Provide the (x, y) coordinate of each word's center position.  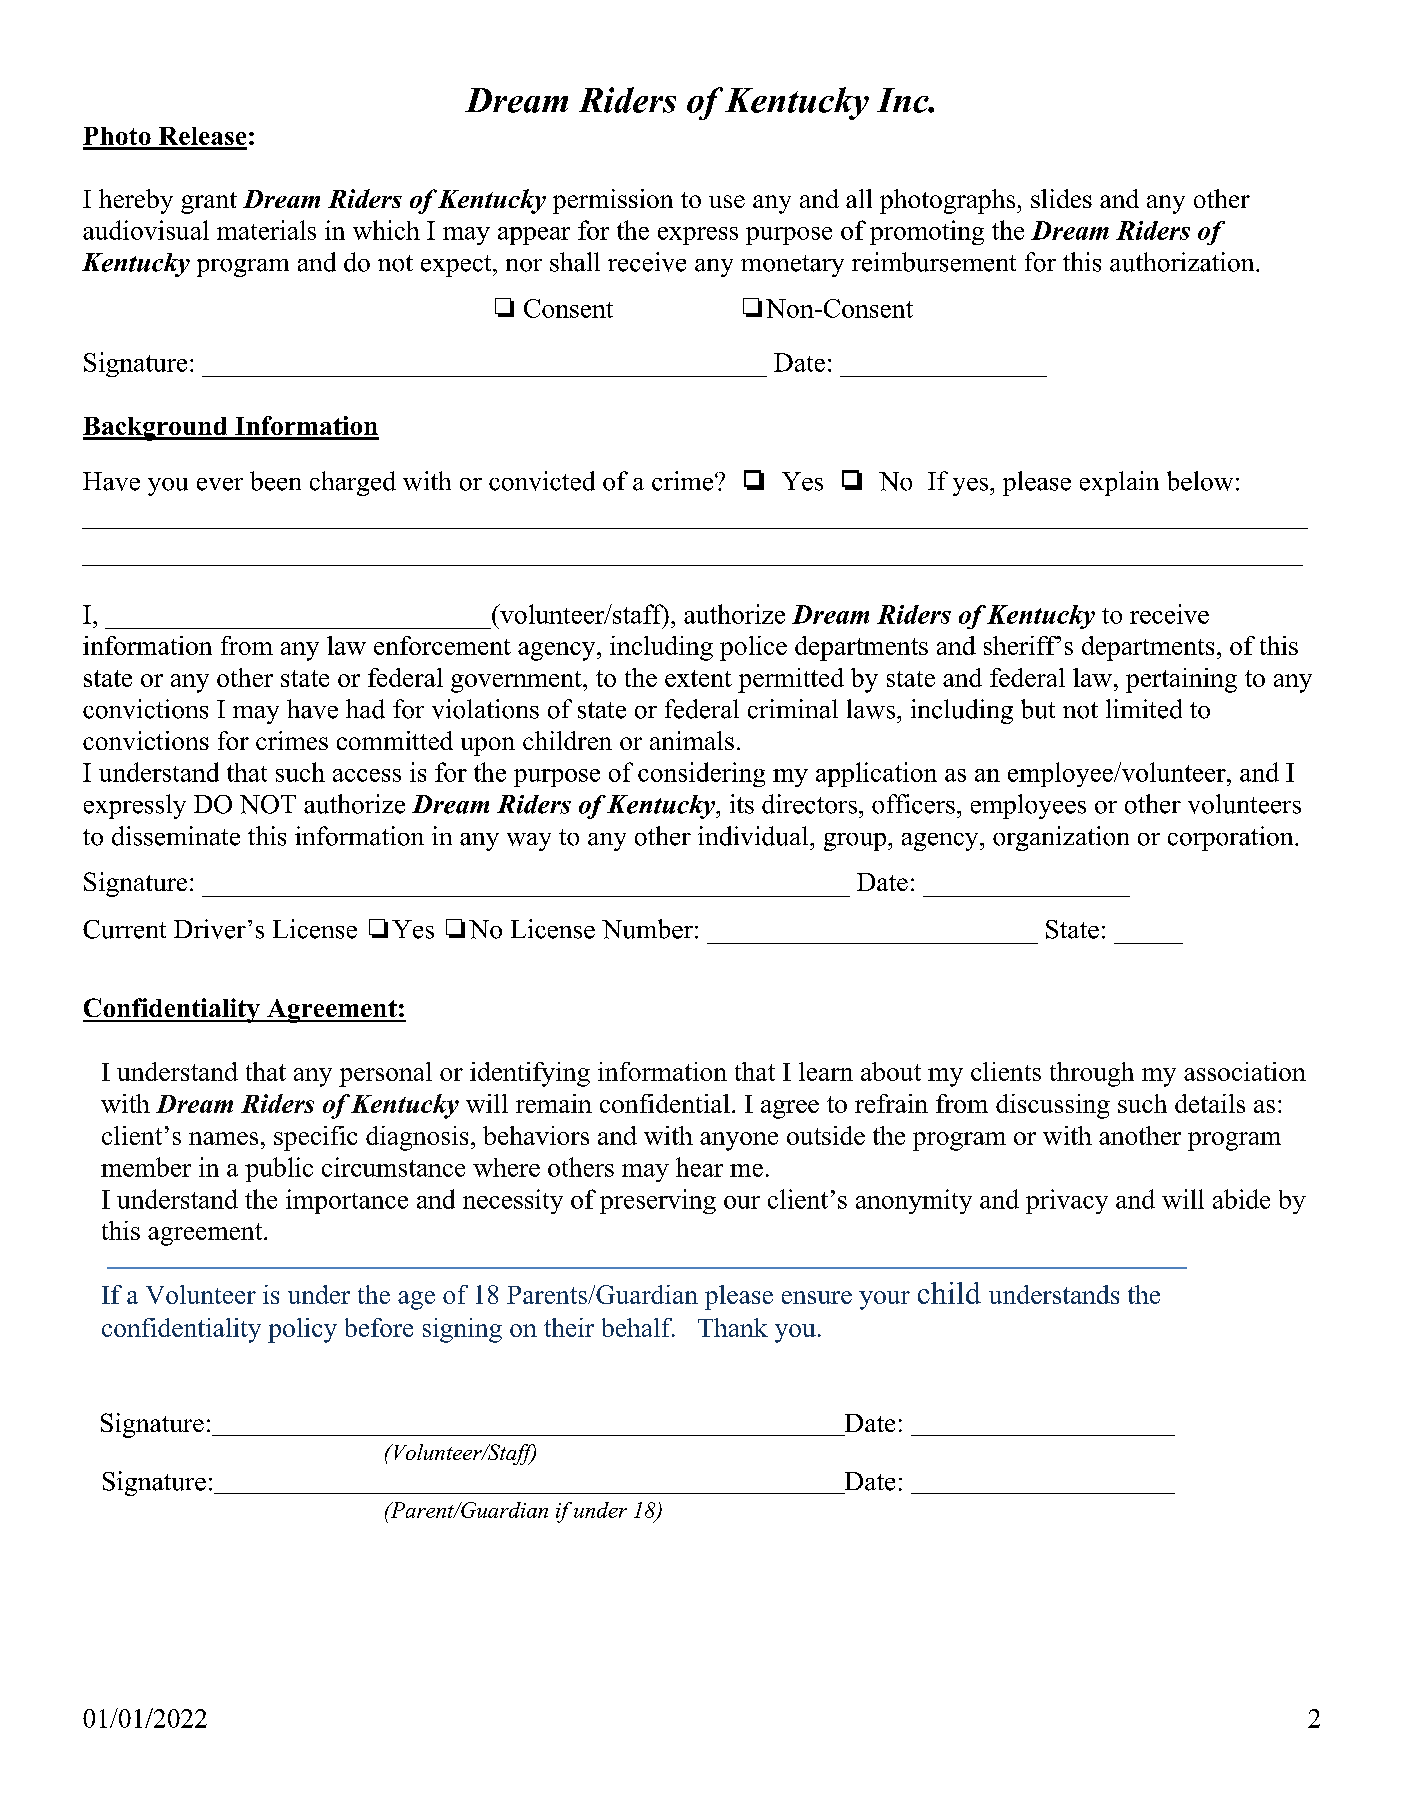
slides (1061, 198)
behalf (638, 1327)
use (727, 201)
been (275, 481)
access (367, 775)
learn (826, 1071)
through (1092, 1074)
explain (1119, 483)
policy (302, 1330)
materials (266, 230)
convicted (542, 481)
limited (1144, 709)
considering (701, 774)
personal (385, 1074)
